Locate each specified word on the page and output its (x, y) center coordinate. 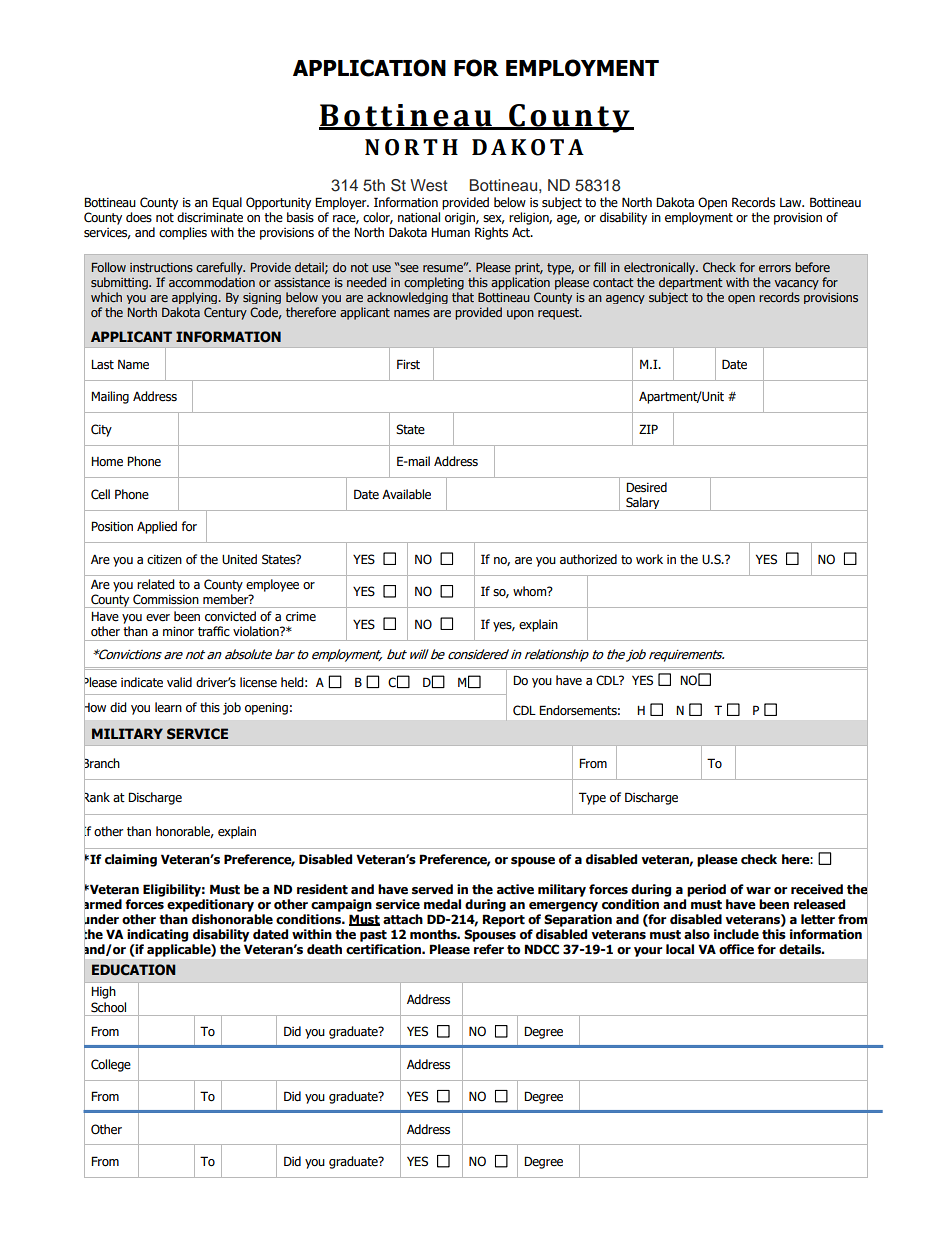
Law (792, 202)
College (111, 1065)
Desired (646, 487)
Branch (102, 763)
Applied (157, 527)
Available (406, 494)
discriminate (210, 217)
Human (450, 232)
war (758, 890)
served (432, 889)
